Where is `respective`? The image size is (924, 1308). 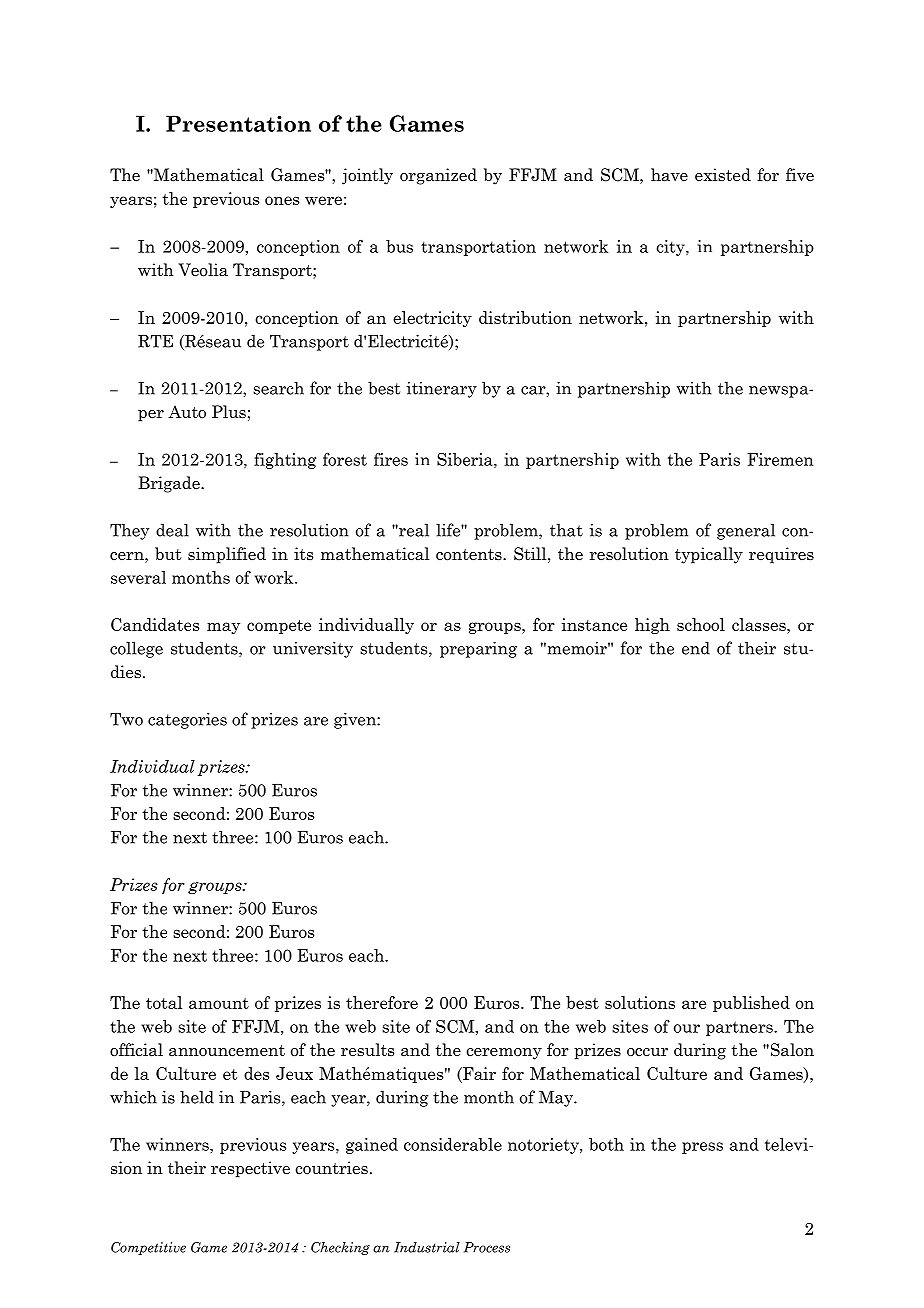 respective is located at coordinates (250, 1169).
